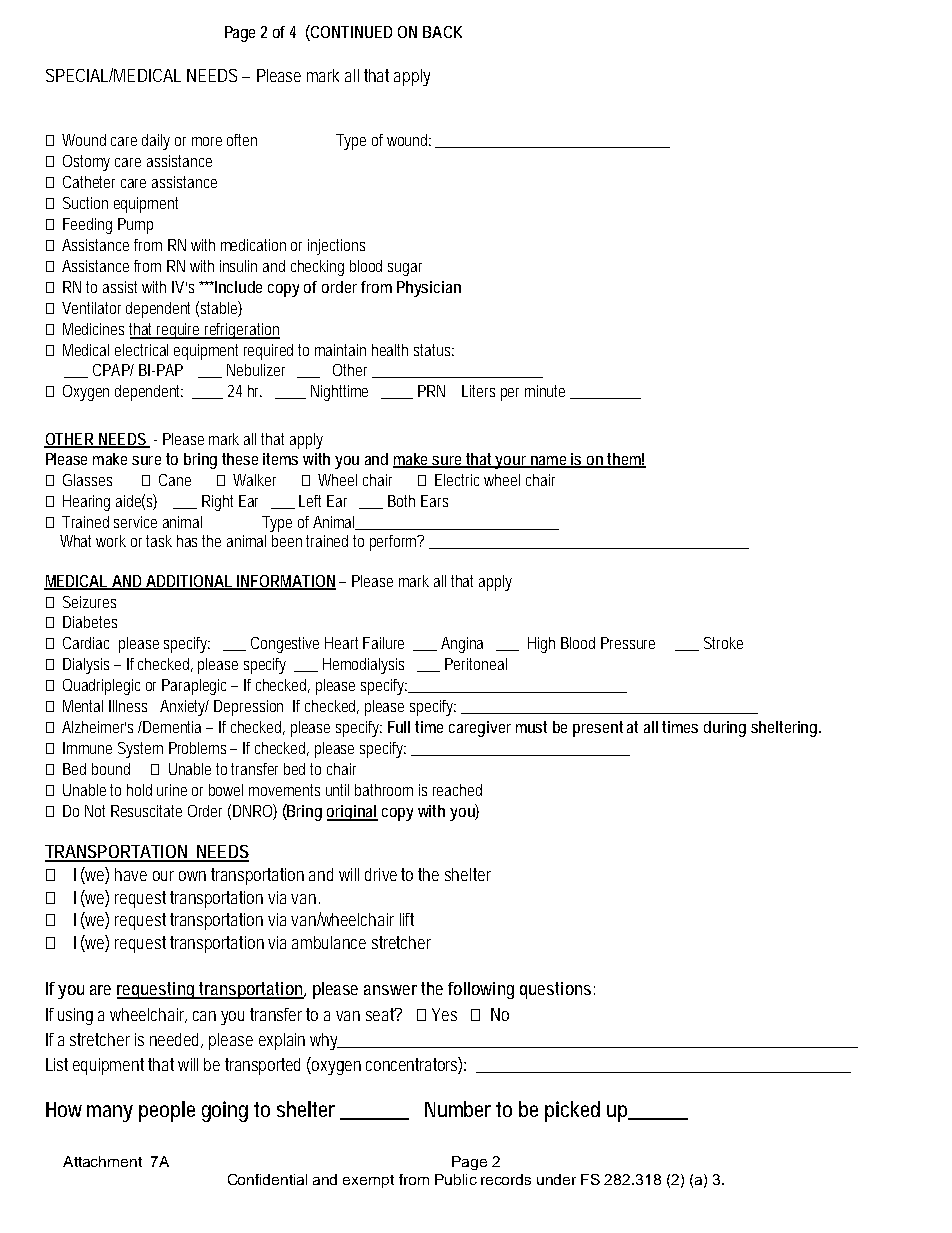 This image has width=952, height=1233. I want to click on Full, so click(399, 727).
